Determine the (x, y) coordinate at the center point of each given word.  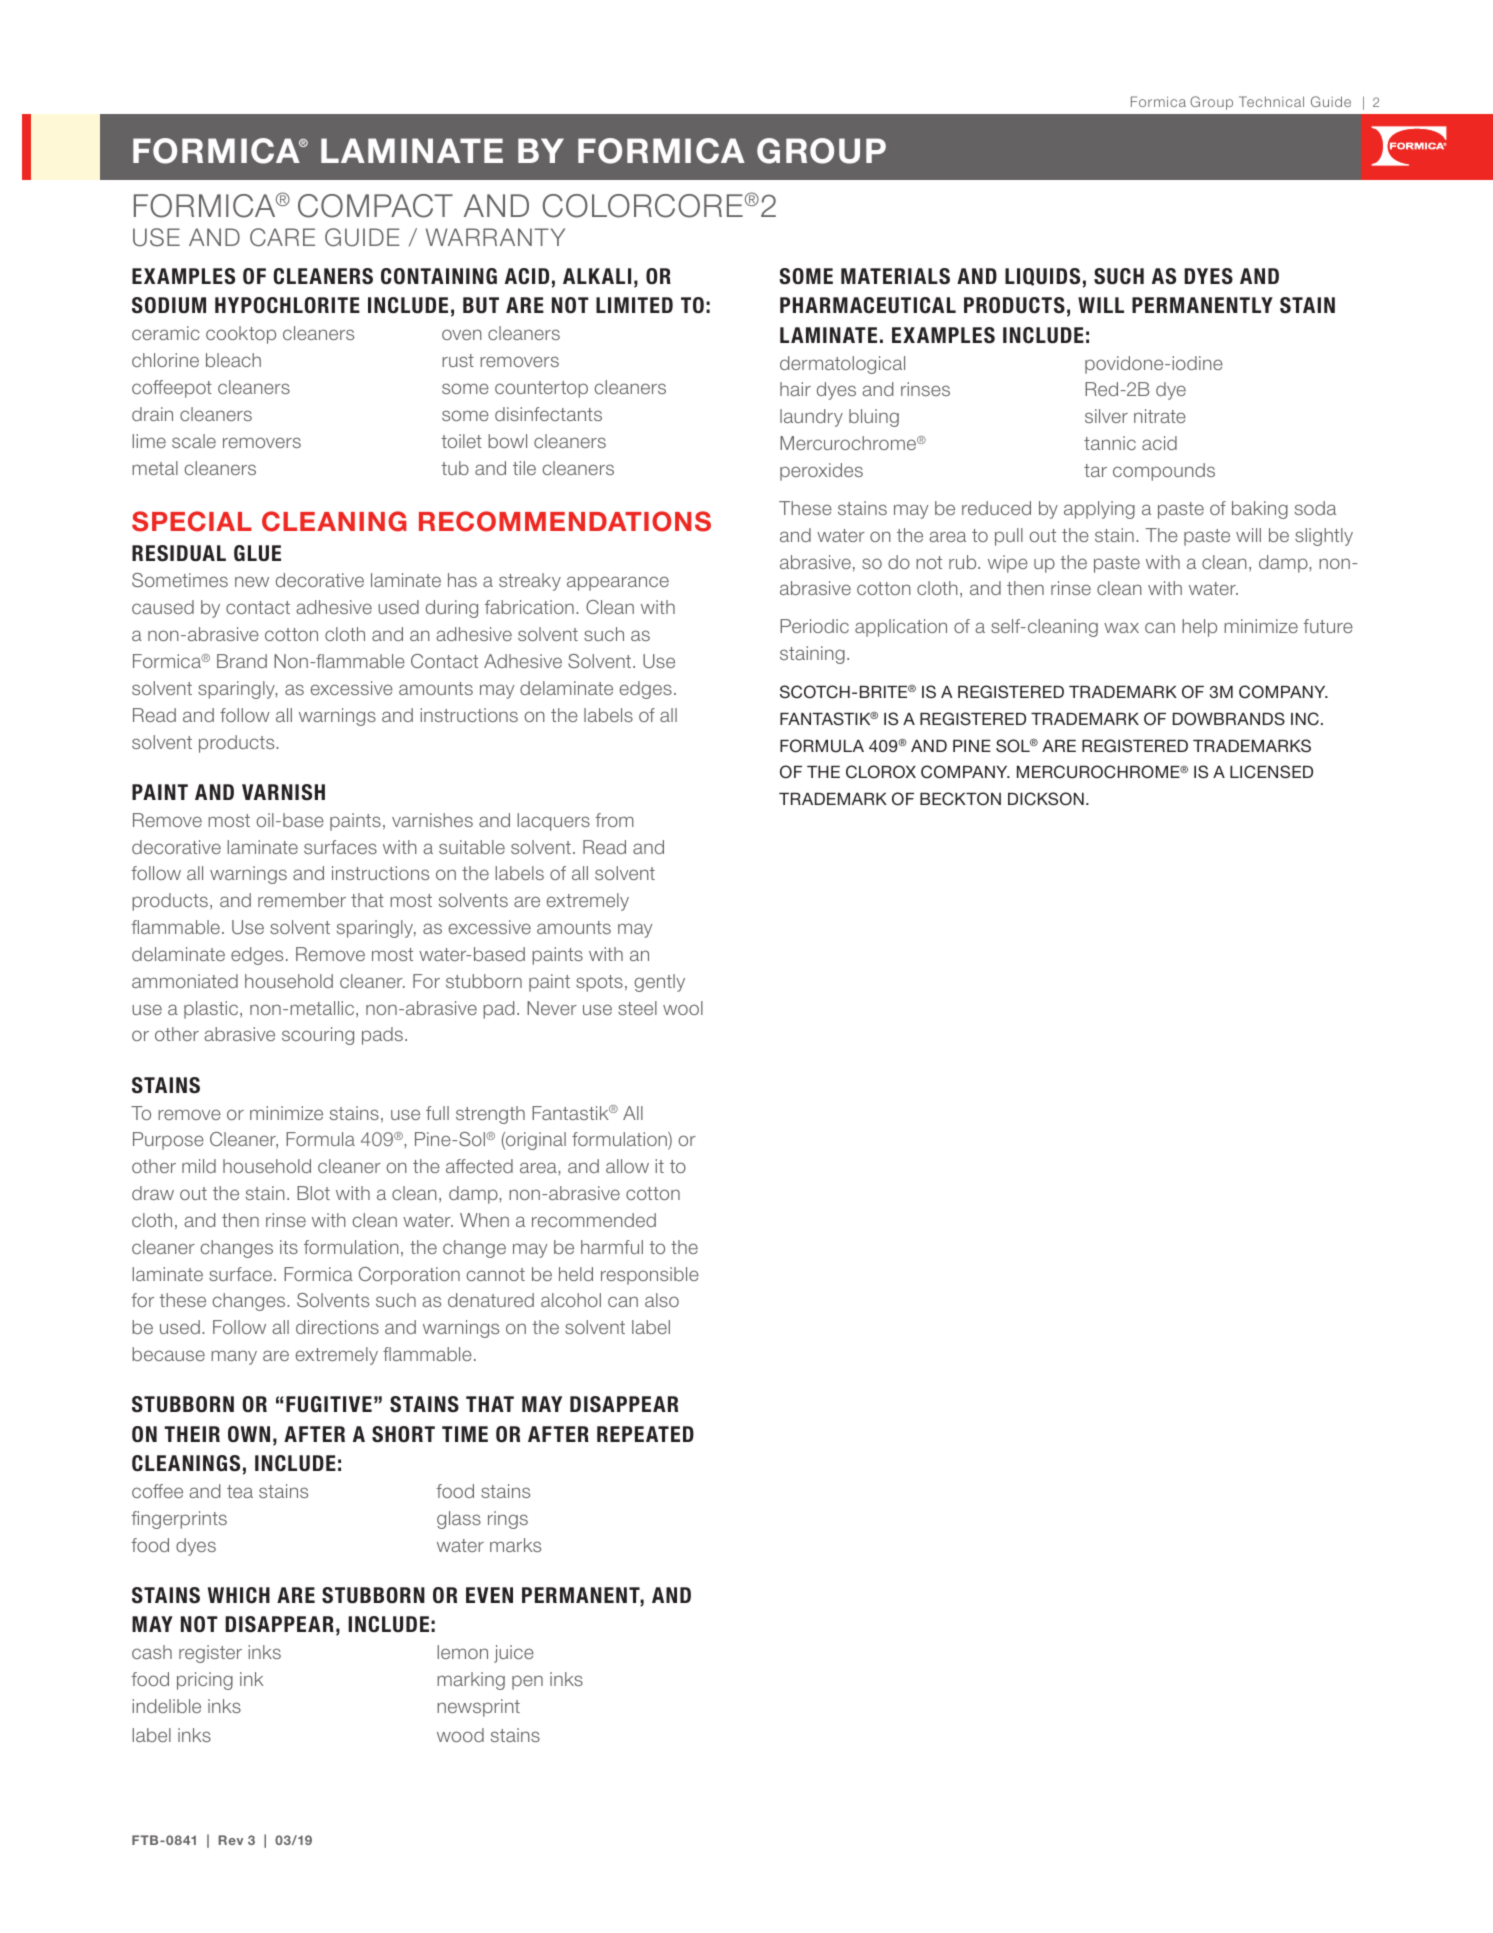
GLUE (257, 553)
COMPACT (375, 206)
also (662, 1300)
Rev (230, 1840)
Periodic (814, 626)
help (1199, 628)
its (289, 1247)
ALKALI (597, 276)
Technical (1271, 101)
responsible (650, 1276)
